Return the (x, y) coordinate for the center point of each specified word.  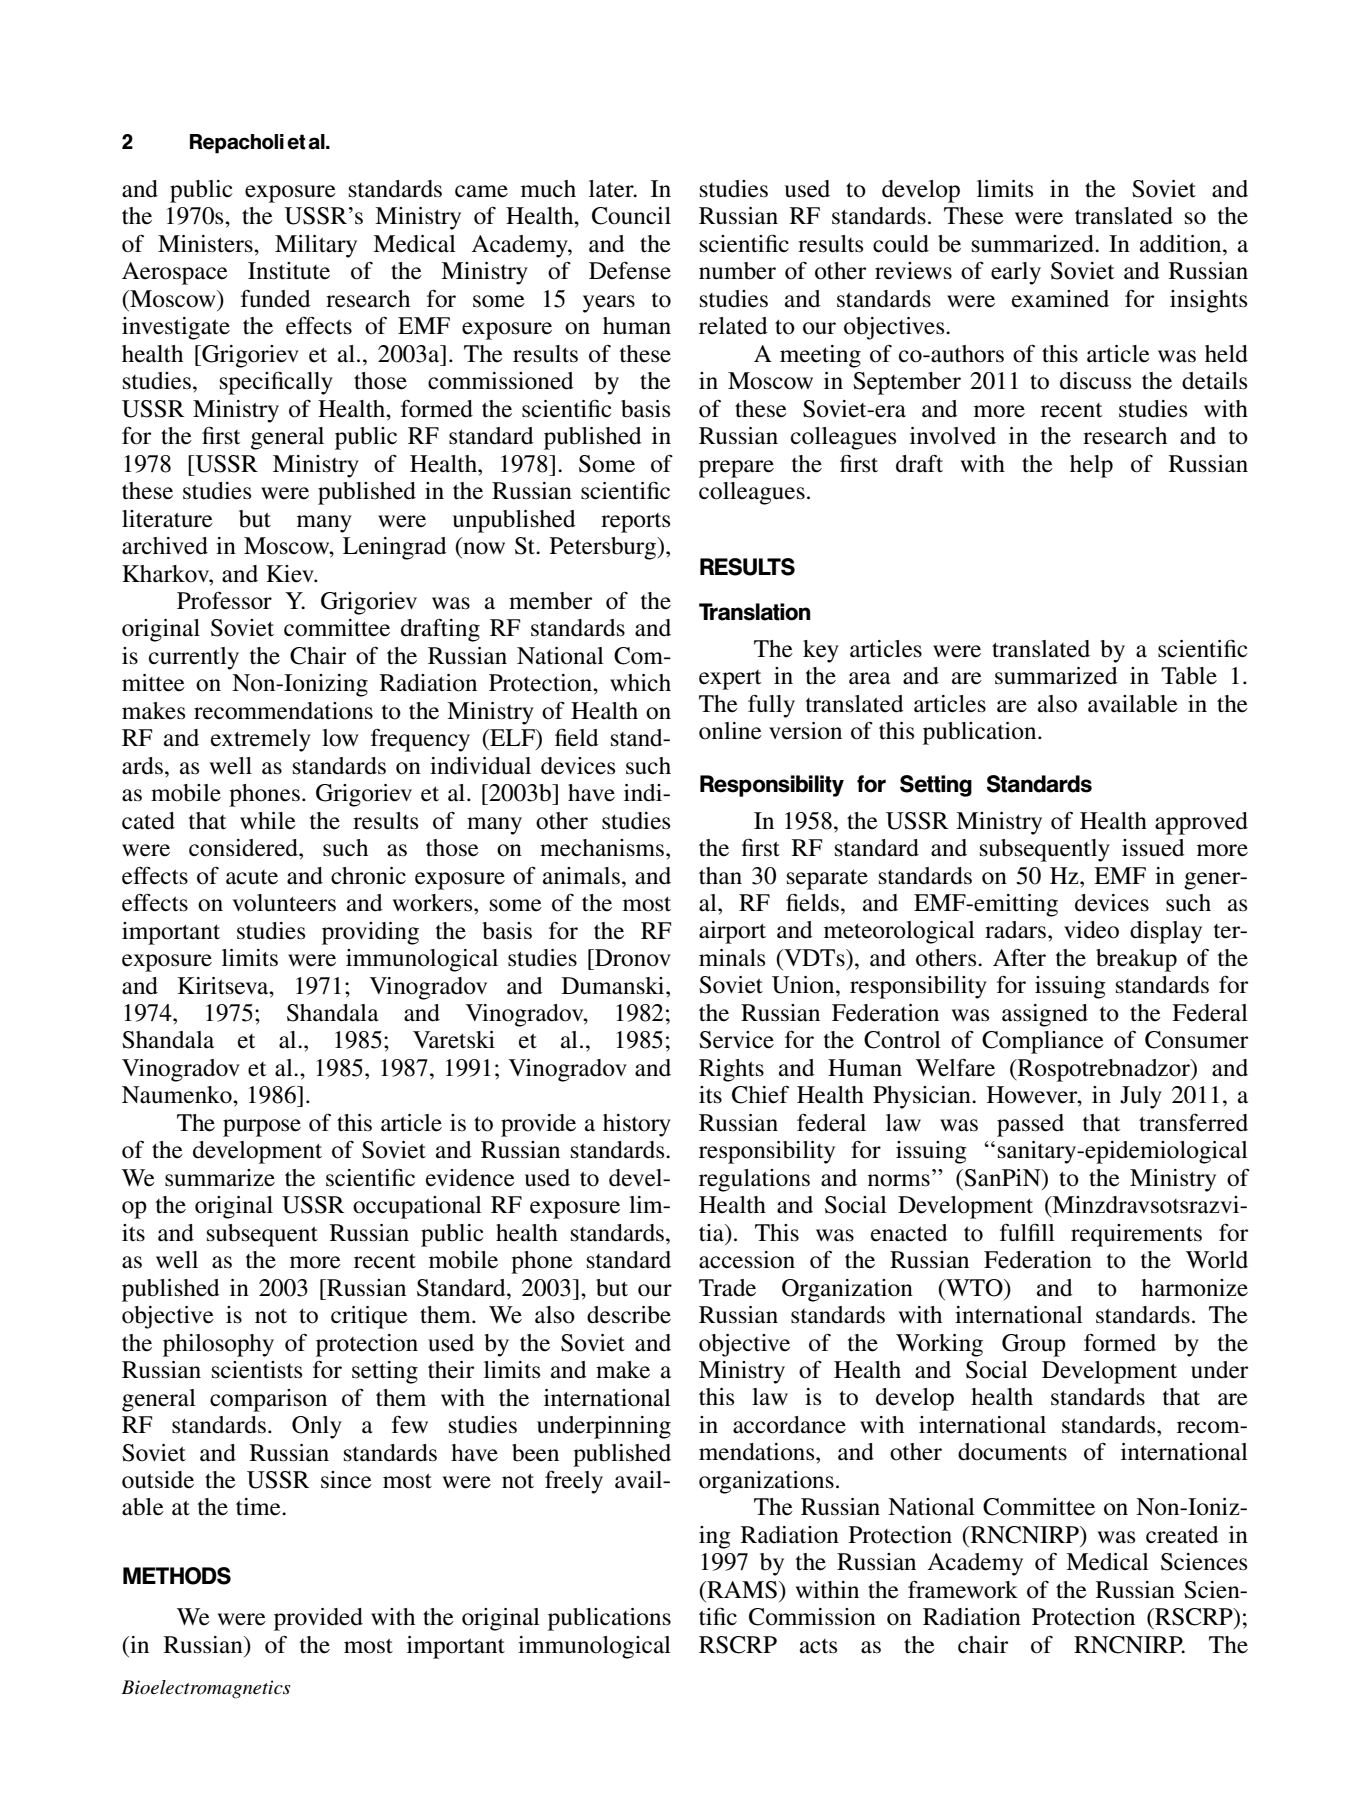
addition (1182, 244)
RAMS (741, 1590)
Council (631, 216)
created (1182, 1535)
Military (316, 246)
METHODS (177, 1576)
